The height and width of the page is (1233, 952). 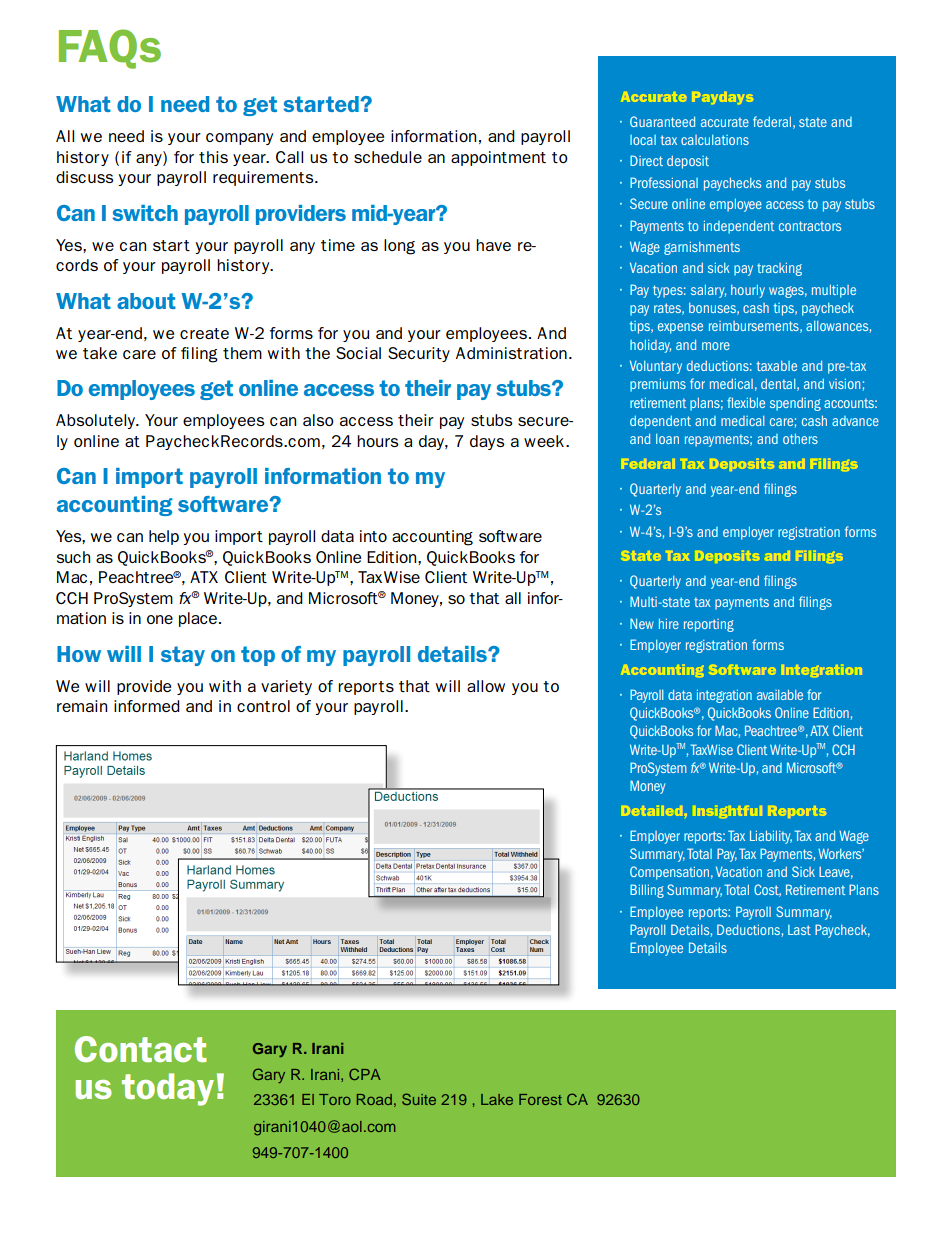 What do you see at coordinates (82, 706) in the page?
I see `remain` at bounding box center [82, 706].
